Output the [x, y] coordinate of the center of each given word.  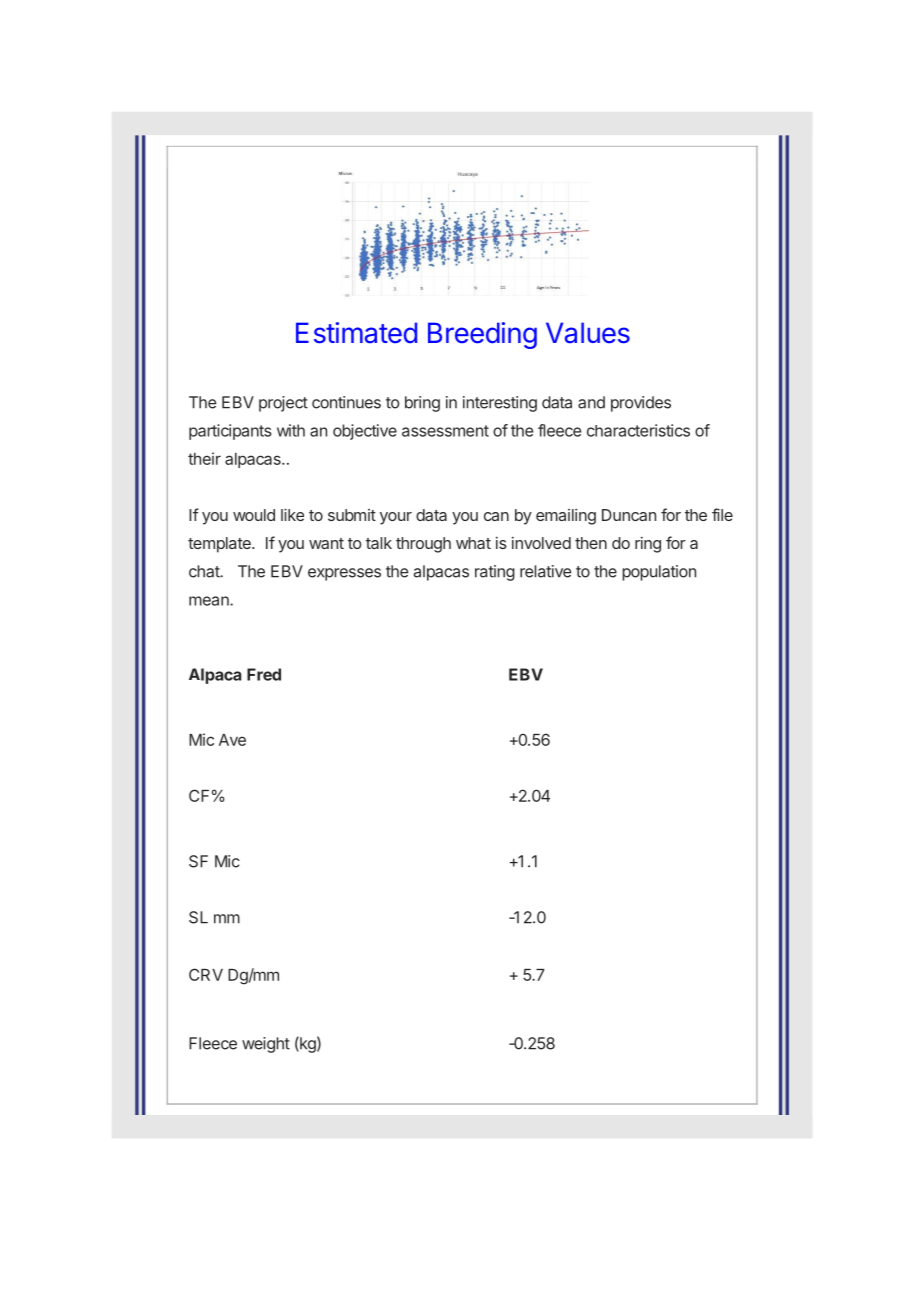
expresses [344, 574]
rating [495, 573]
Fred [264, 674]
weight [266, 1045]
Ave [232, 740]
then [591, 543]
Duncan [629, 515]
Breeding [482, 335]
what [473, 543]
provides [641, 404]
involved [541, 543]
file [722, 514]
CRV [206, 974]
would [254, 515]
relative [545, 571]
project [283, 404]
